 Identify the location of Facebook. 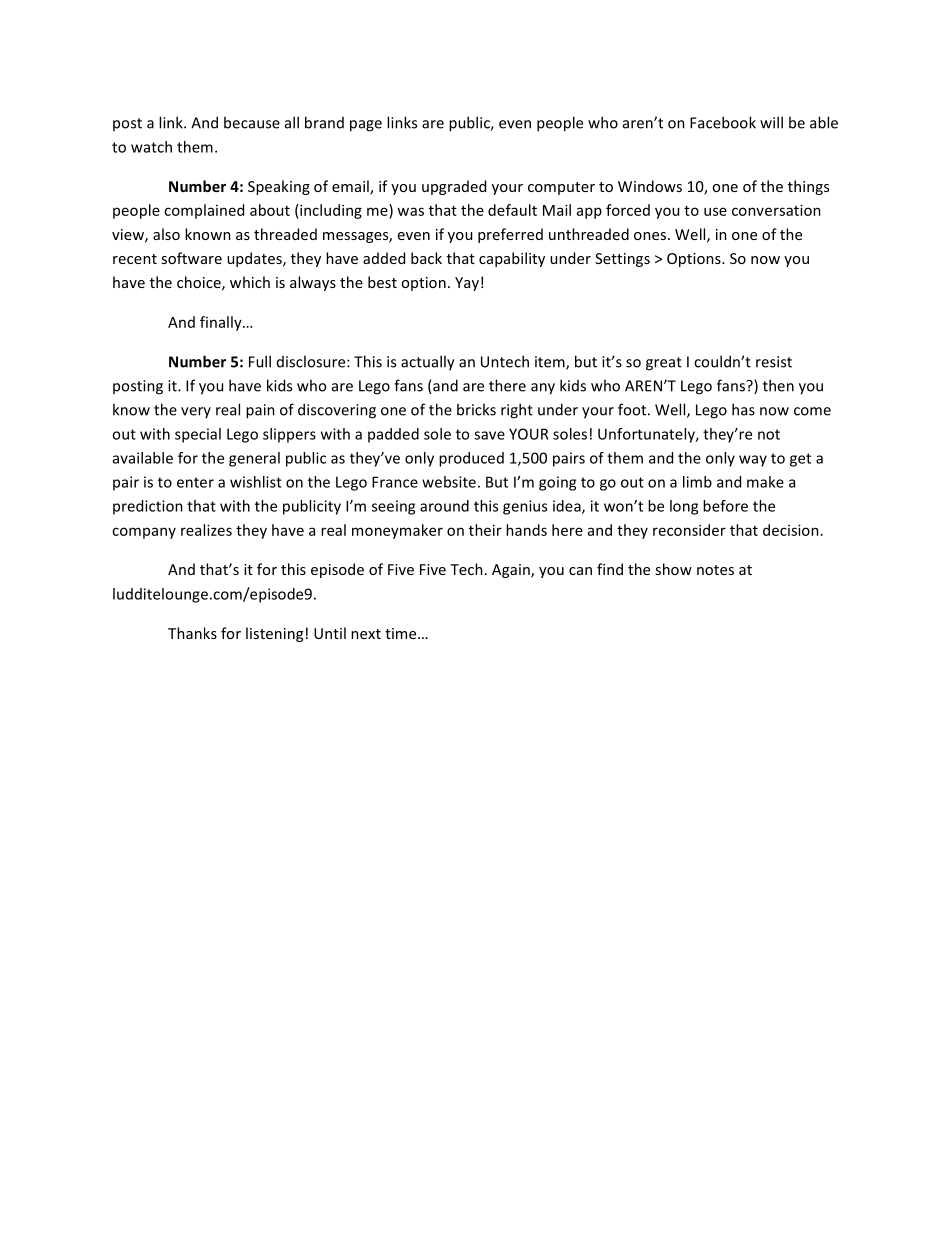
(723, 122).
